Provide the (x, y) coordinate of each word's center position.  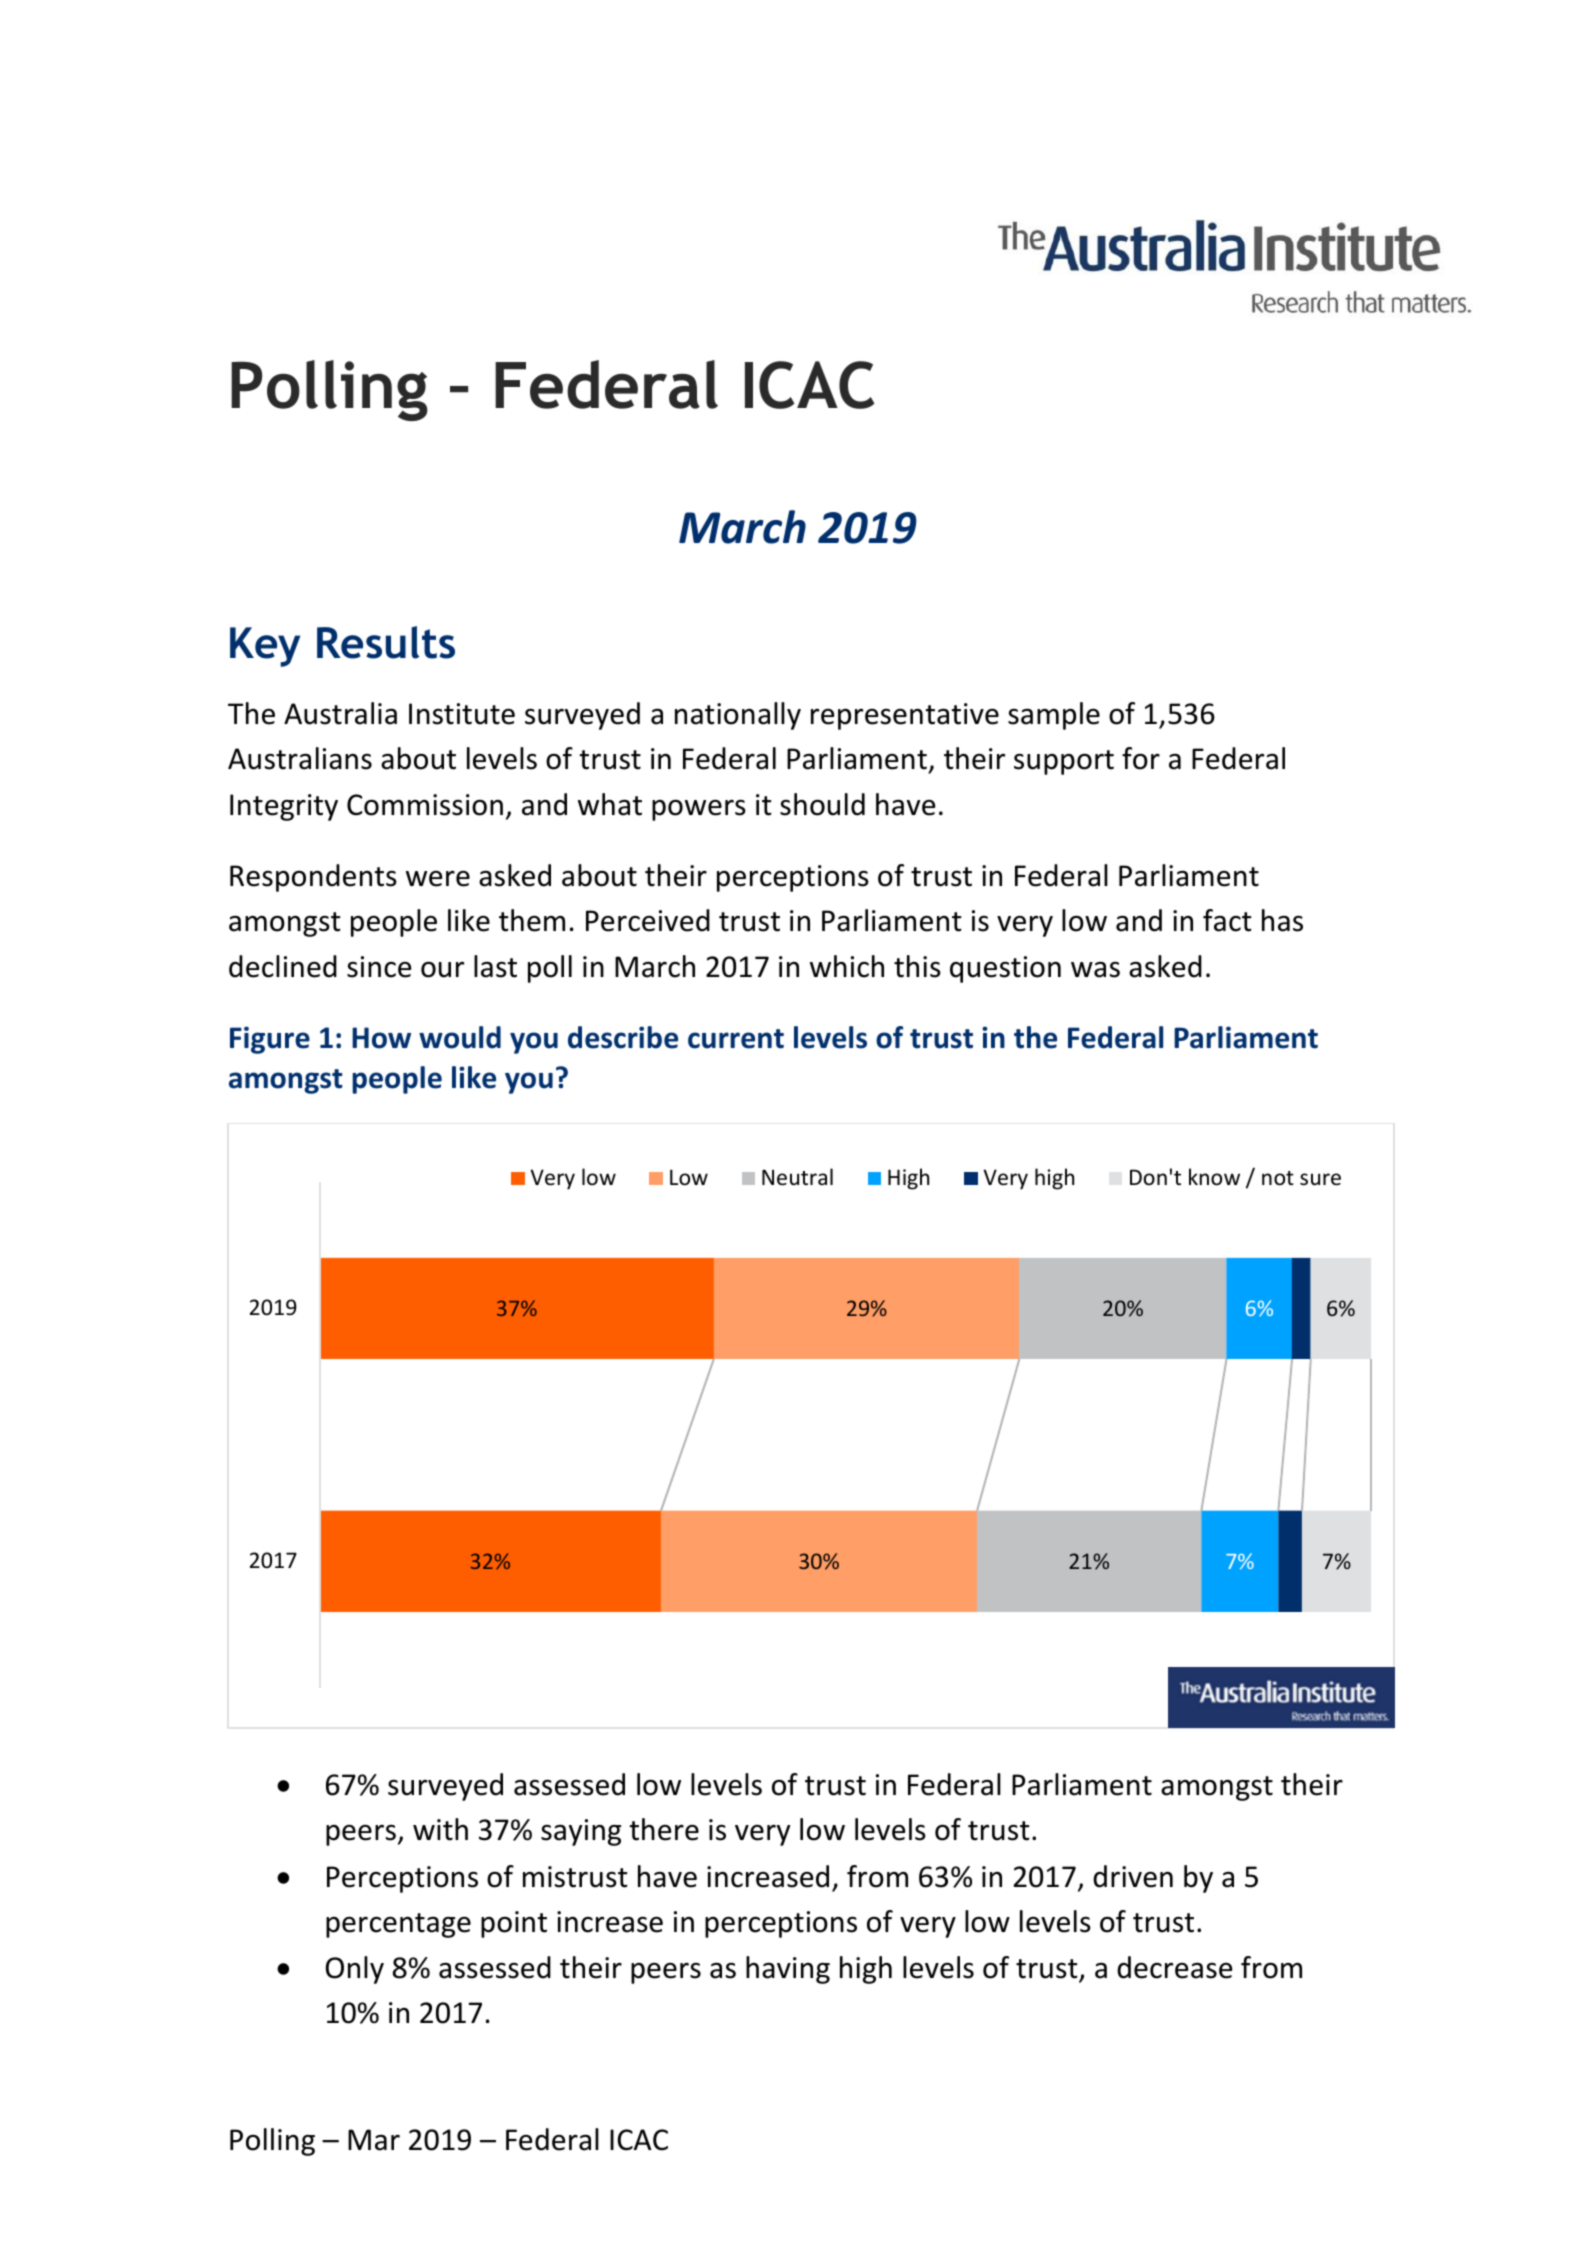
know (1214, 1177)
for (1141, 758)
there (664, 1829)
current (736, 1039)
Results (386, 642)
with (440, 1829)
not (1278, 1178)
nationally (738, 716)
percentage (398, 1925)
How (381, 1038)
